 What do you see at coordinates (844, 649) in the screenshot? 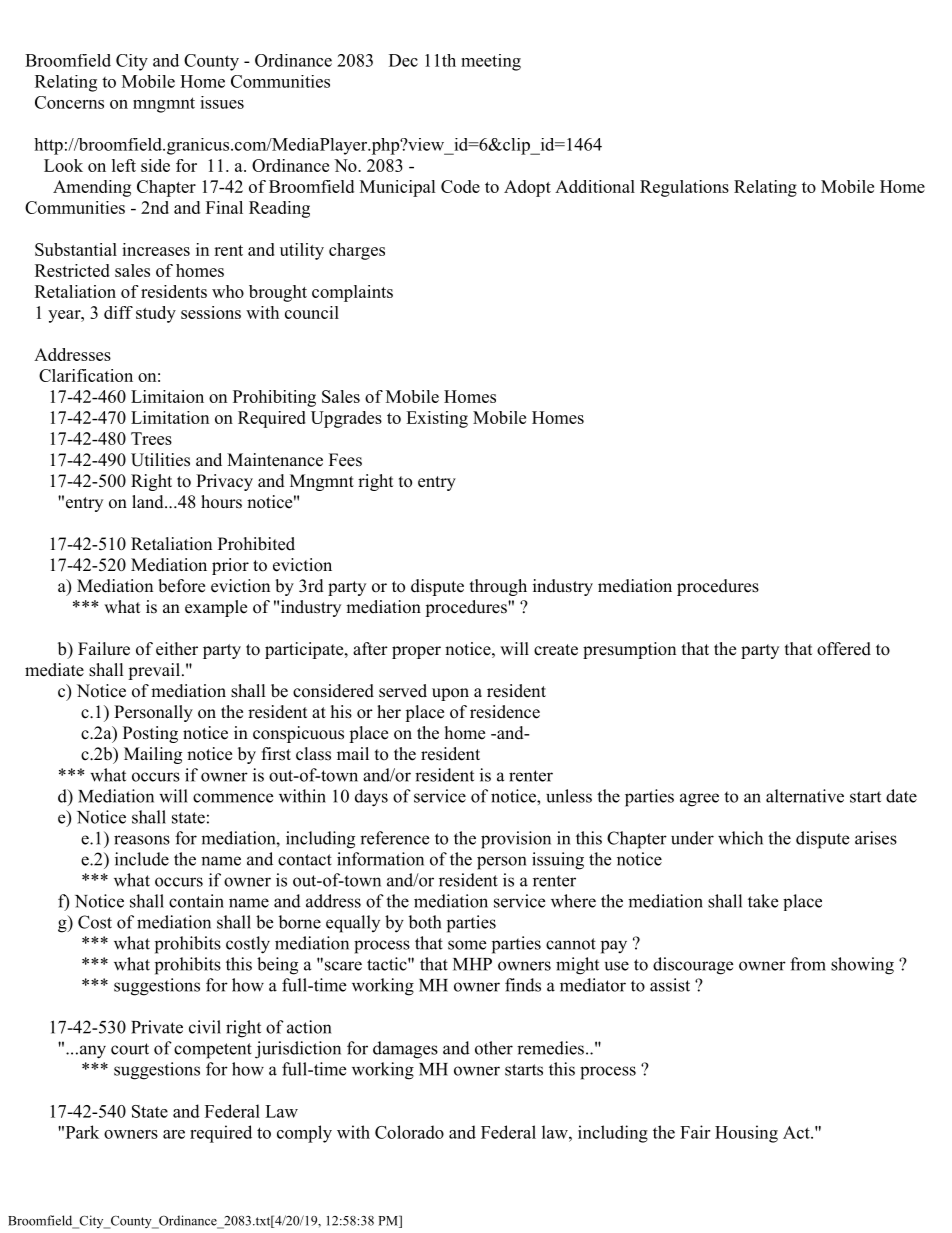
I see `offered` at bounding box center [844, 649].
